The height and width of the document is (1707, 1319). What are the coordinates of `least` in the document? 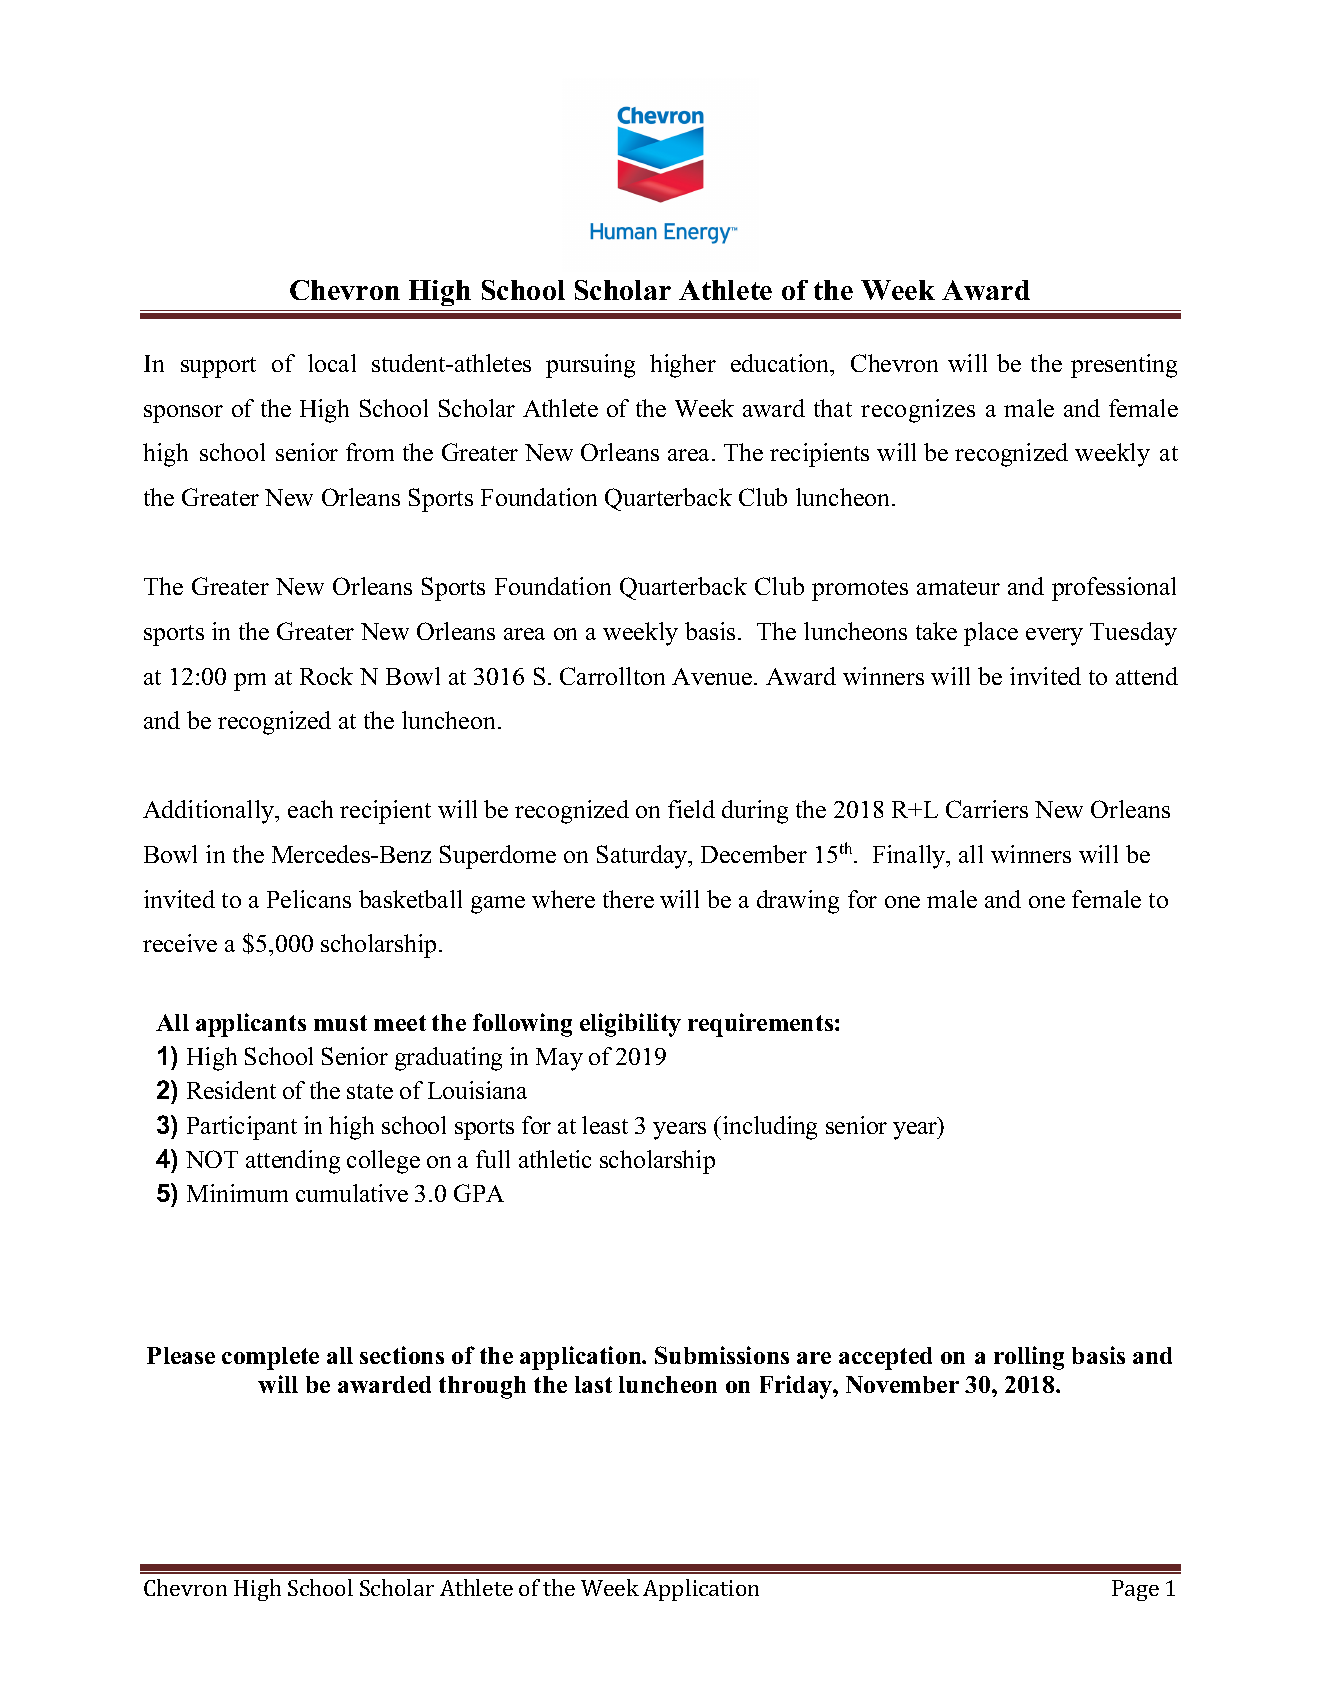 It's located at (605, 1125).
